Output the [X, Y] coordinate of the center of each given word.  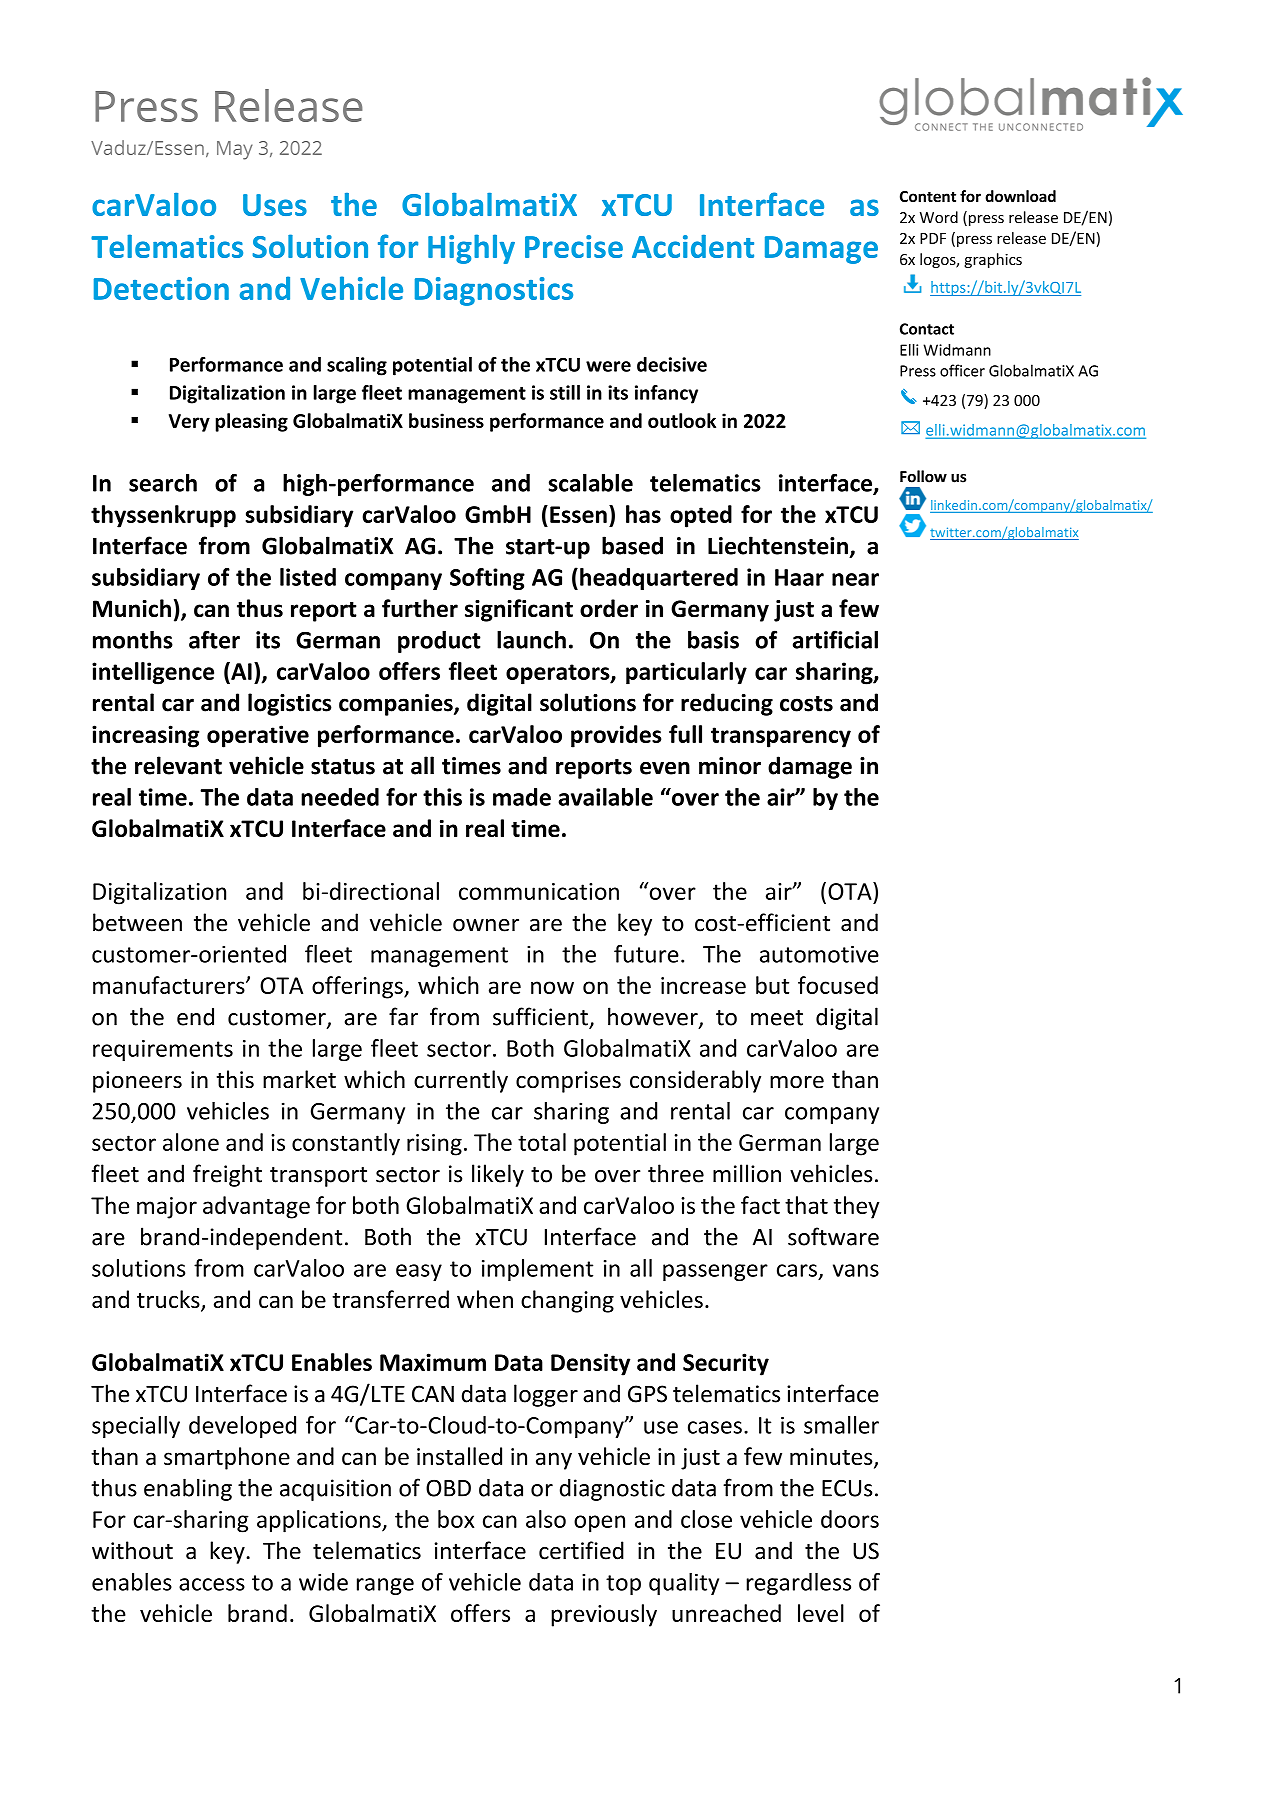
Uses [275, 205]
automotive [819, 954]
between [137, 922]
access [212, 1584]
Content [928, 196]
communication [539, 891]
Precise [574, 246]
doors [850, 1519]
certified [581, 1550]
